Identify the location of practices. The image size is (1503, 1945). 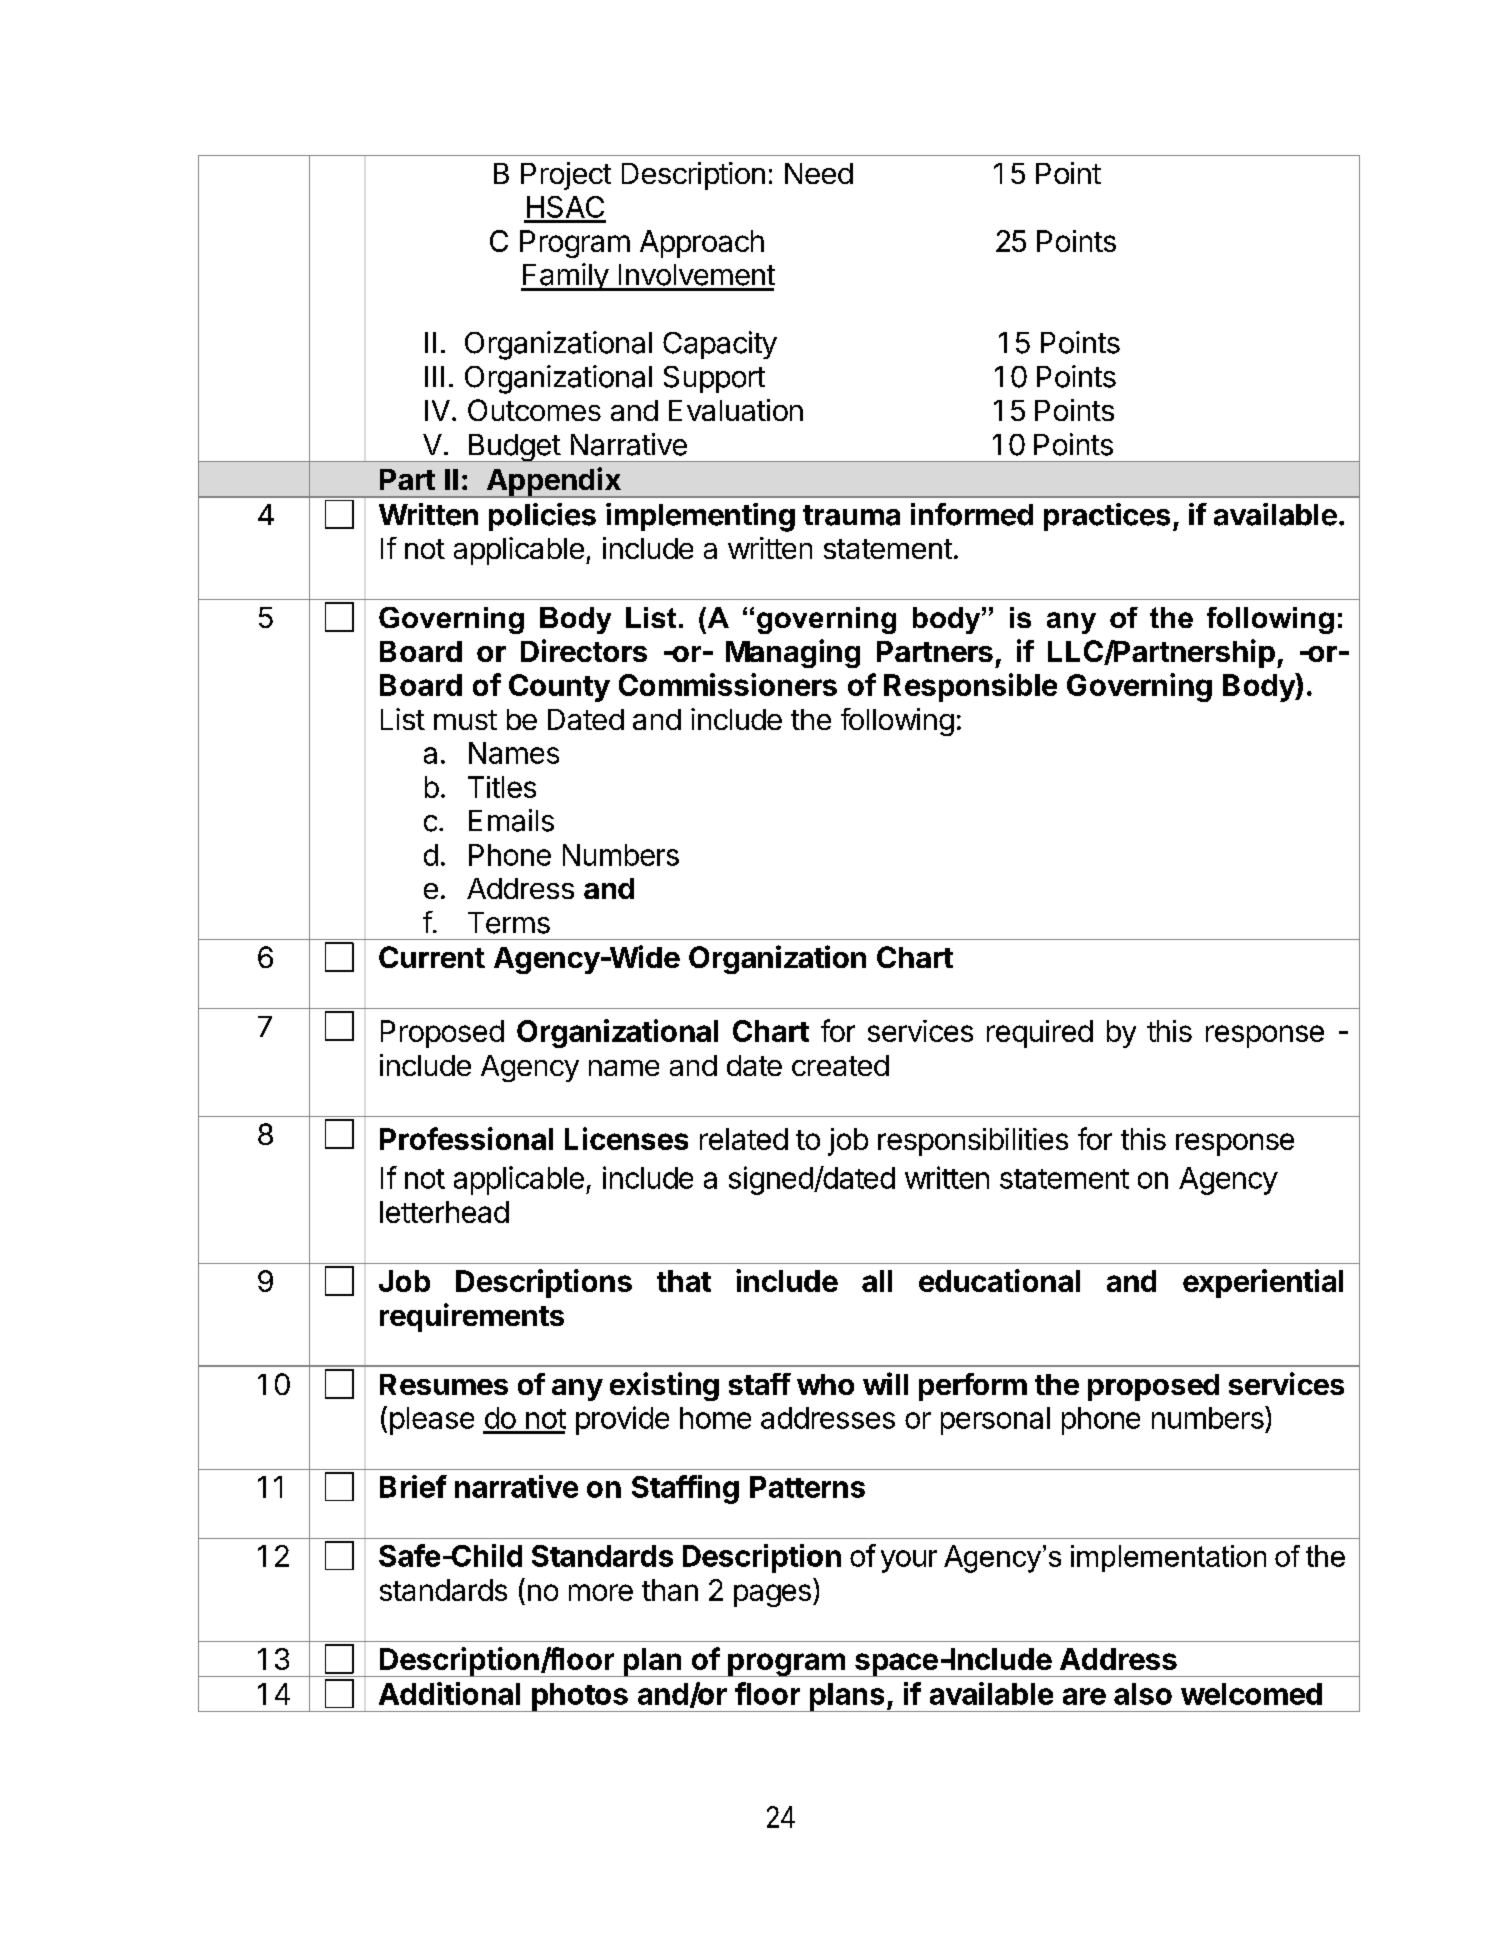
(1107, 517).
